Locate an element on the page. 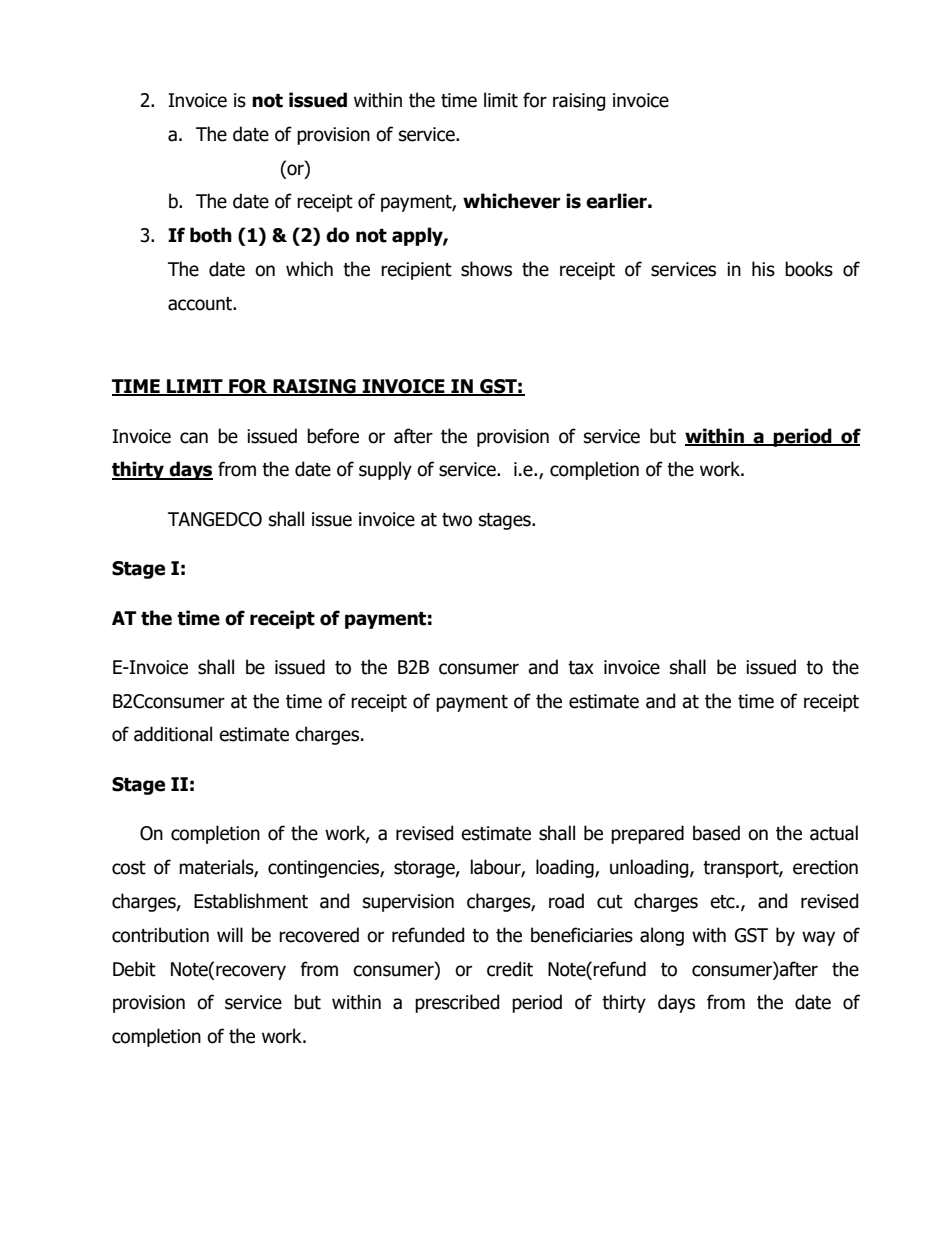 The height and width of the page is (1233, 952). additional is located at coordinates (173, 734).
